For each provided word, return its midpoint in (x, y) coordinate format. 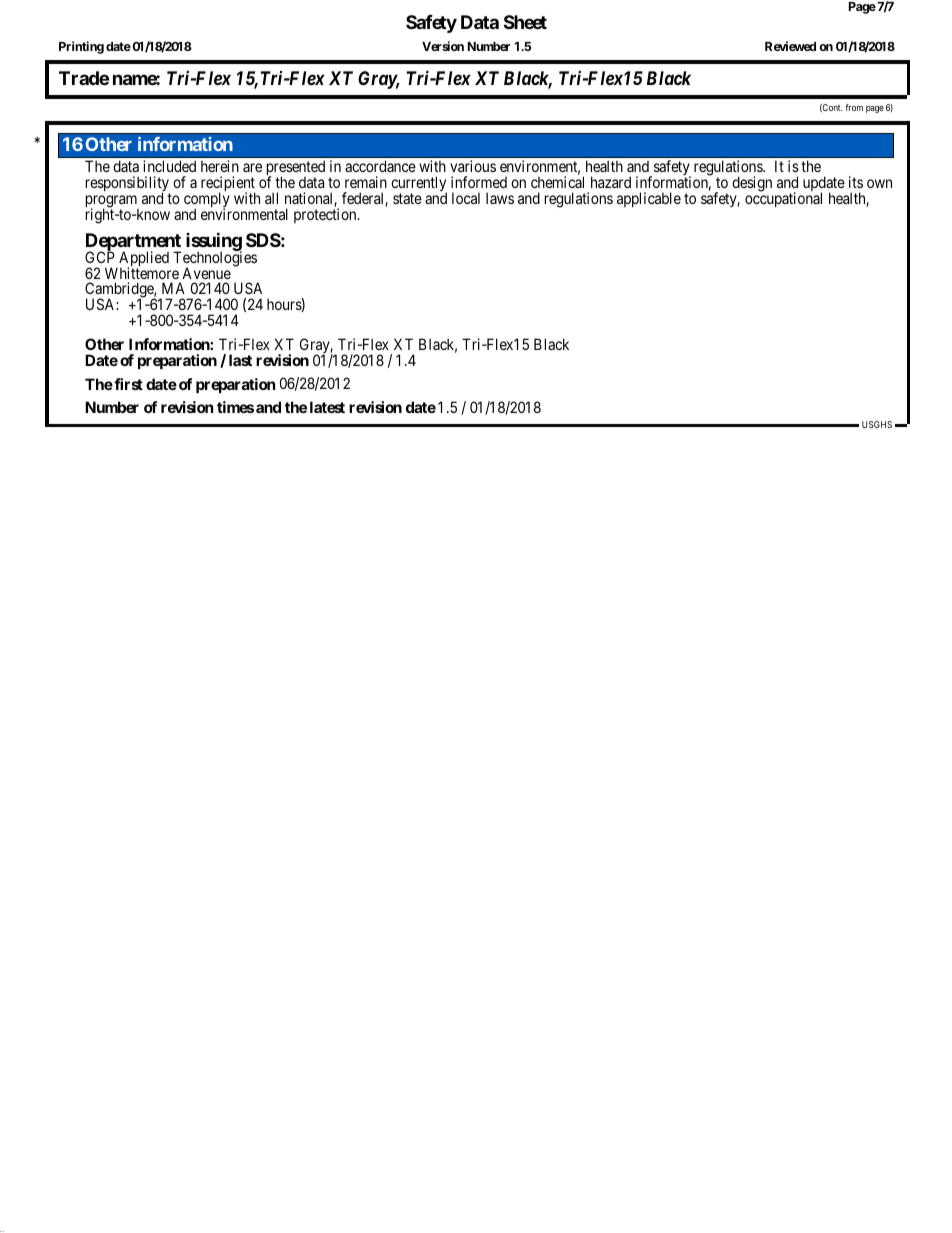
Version (443, 46)
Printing (81, 47)
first (127, 384)
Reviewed (790, 46)
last (240, 360)
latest (327, 407)
